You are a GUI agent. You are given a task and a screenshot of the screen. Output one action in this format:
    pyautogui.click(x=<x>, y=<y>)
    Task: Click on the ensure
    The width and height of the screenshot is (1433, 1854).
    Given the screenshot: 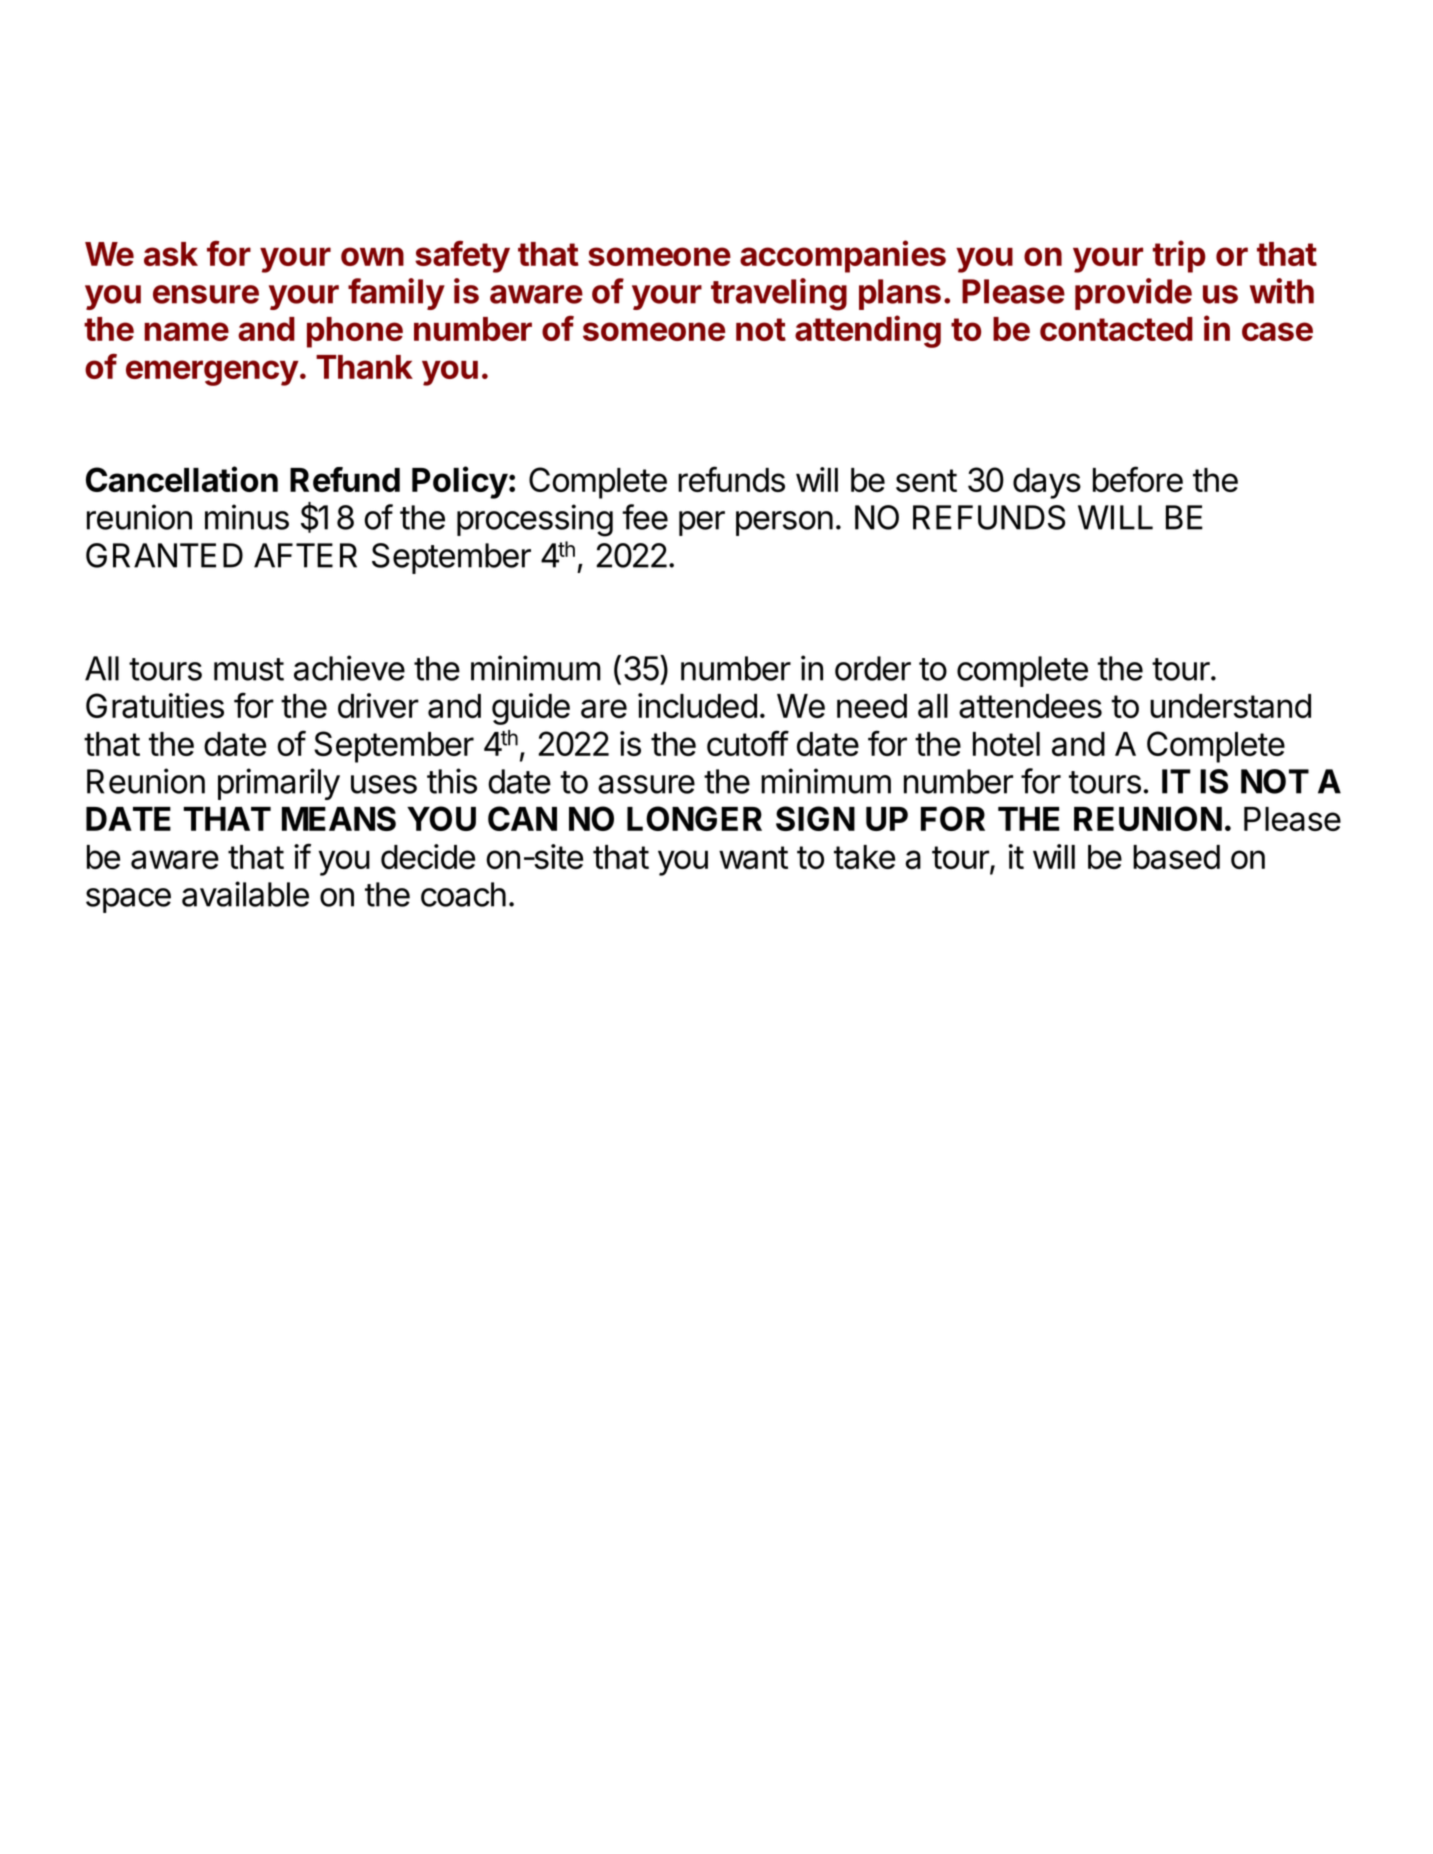 What is the action you would take?
    pyautogui.click(x=206, y=294)
